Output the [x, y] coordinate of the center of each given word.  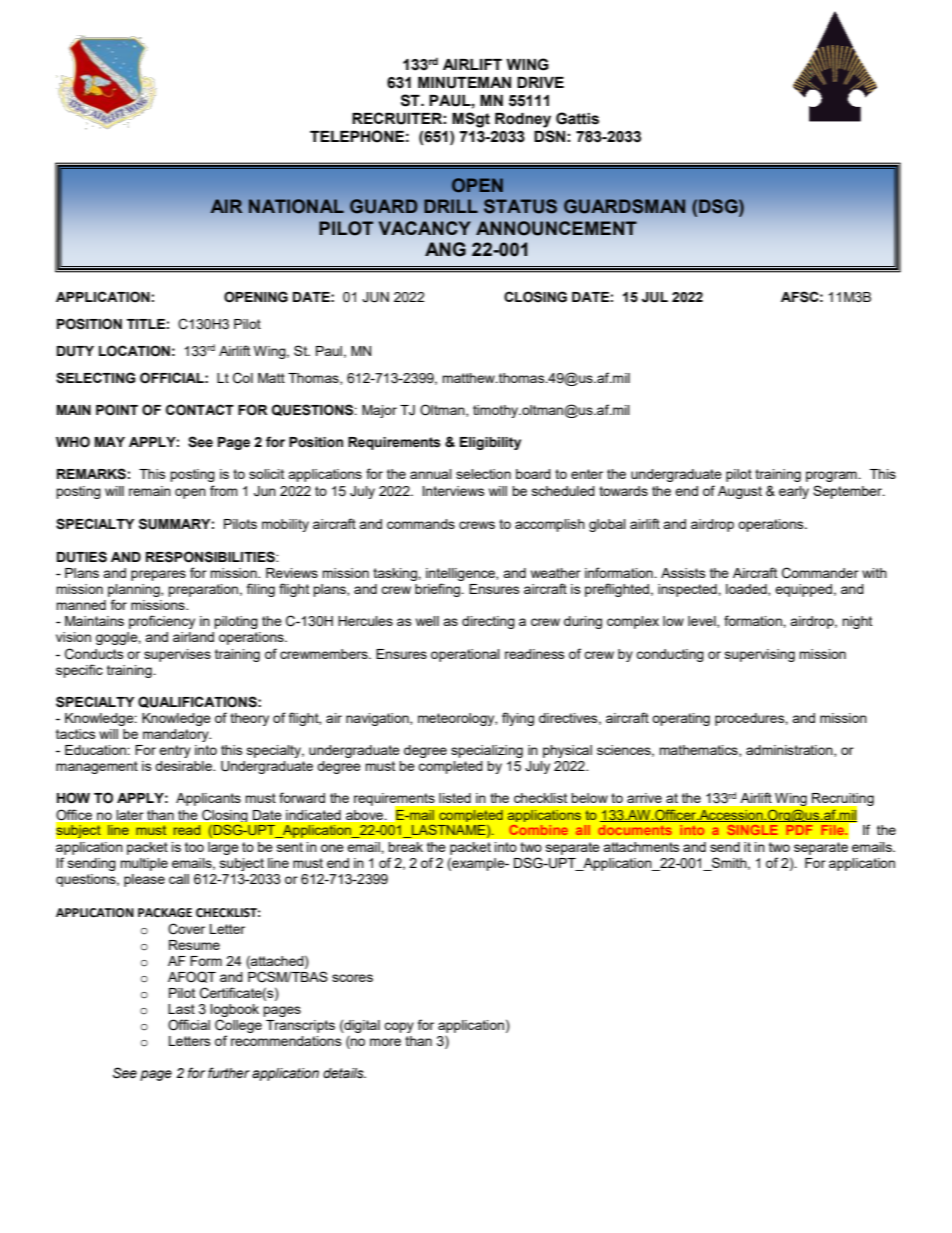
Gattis [577, 118]
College [238, 1027]
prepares [158, 575]
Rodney [523, 120]
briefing [439, 590]
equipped [803, 590]
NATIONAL [296, 206]
